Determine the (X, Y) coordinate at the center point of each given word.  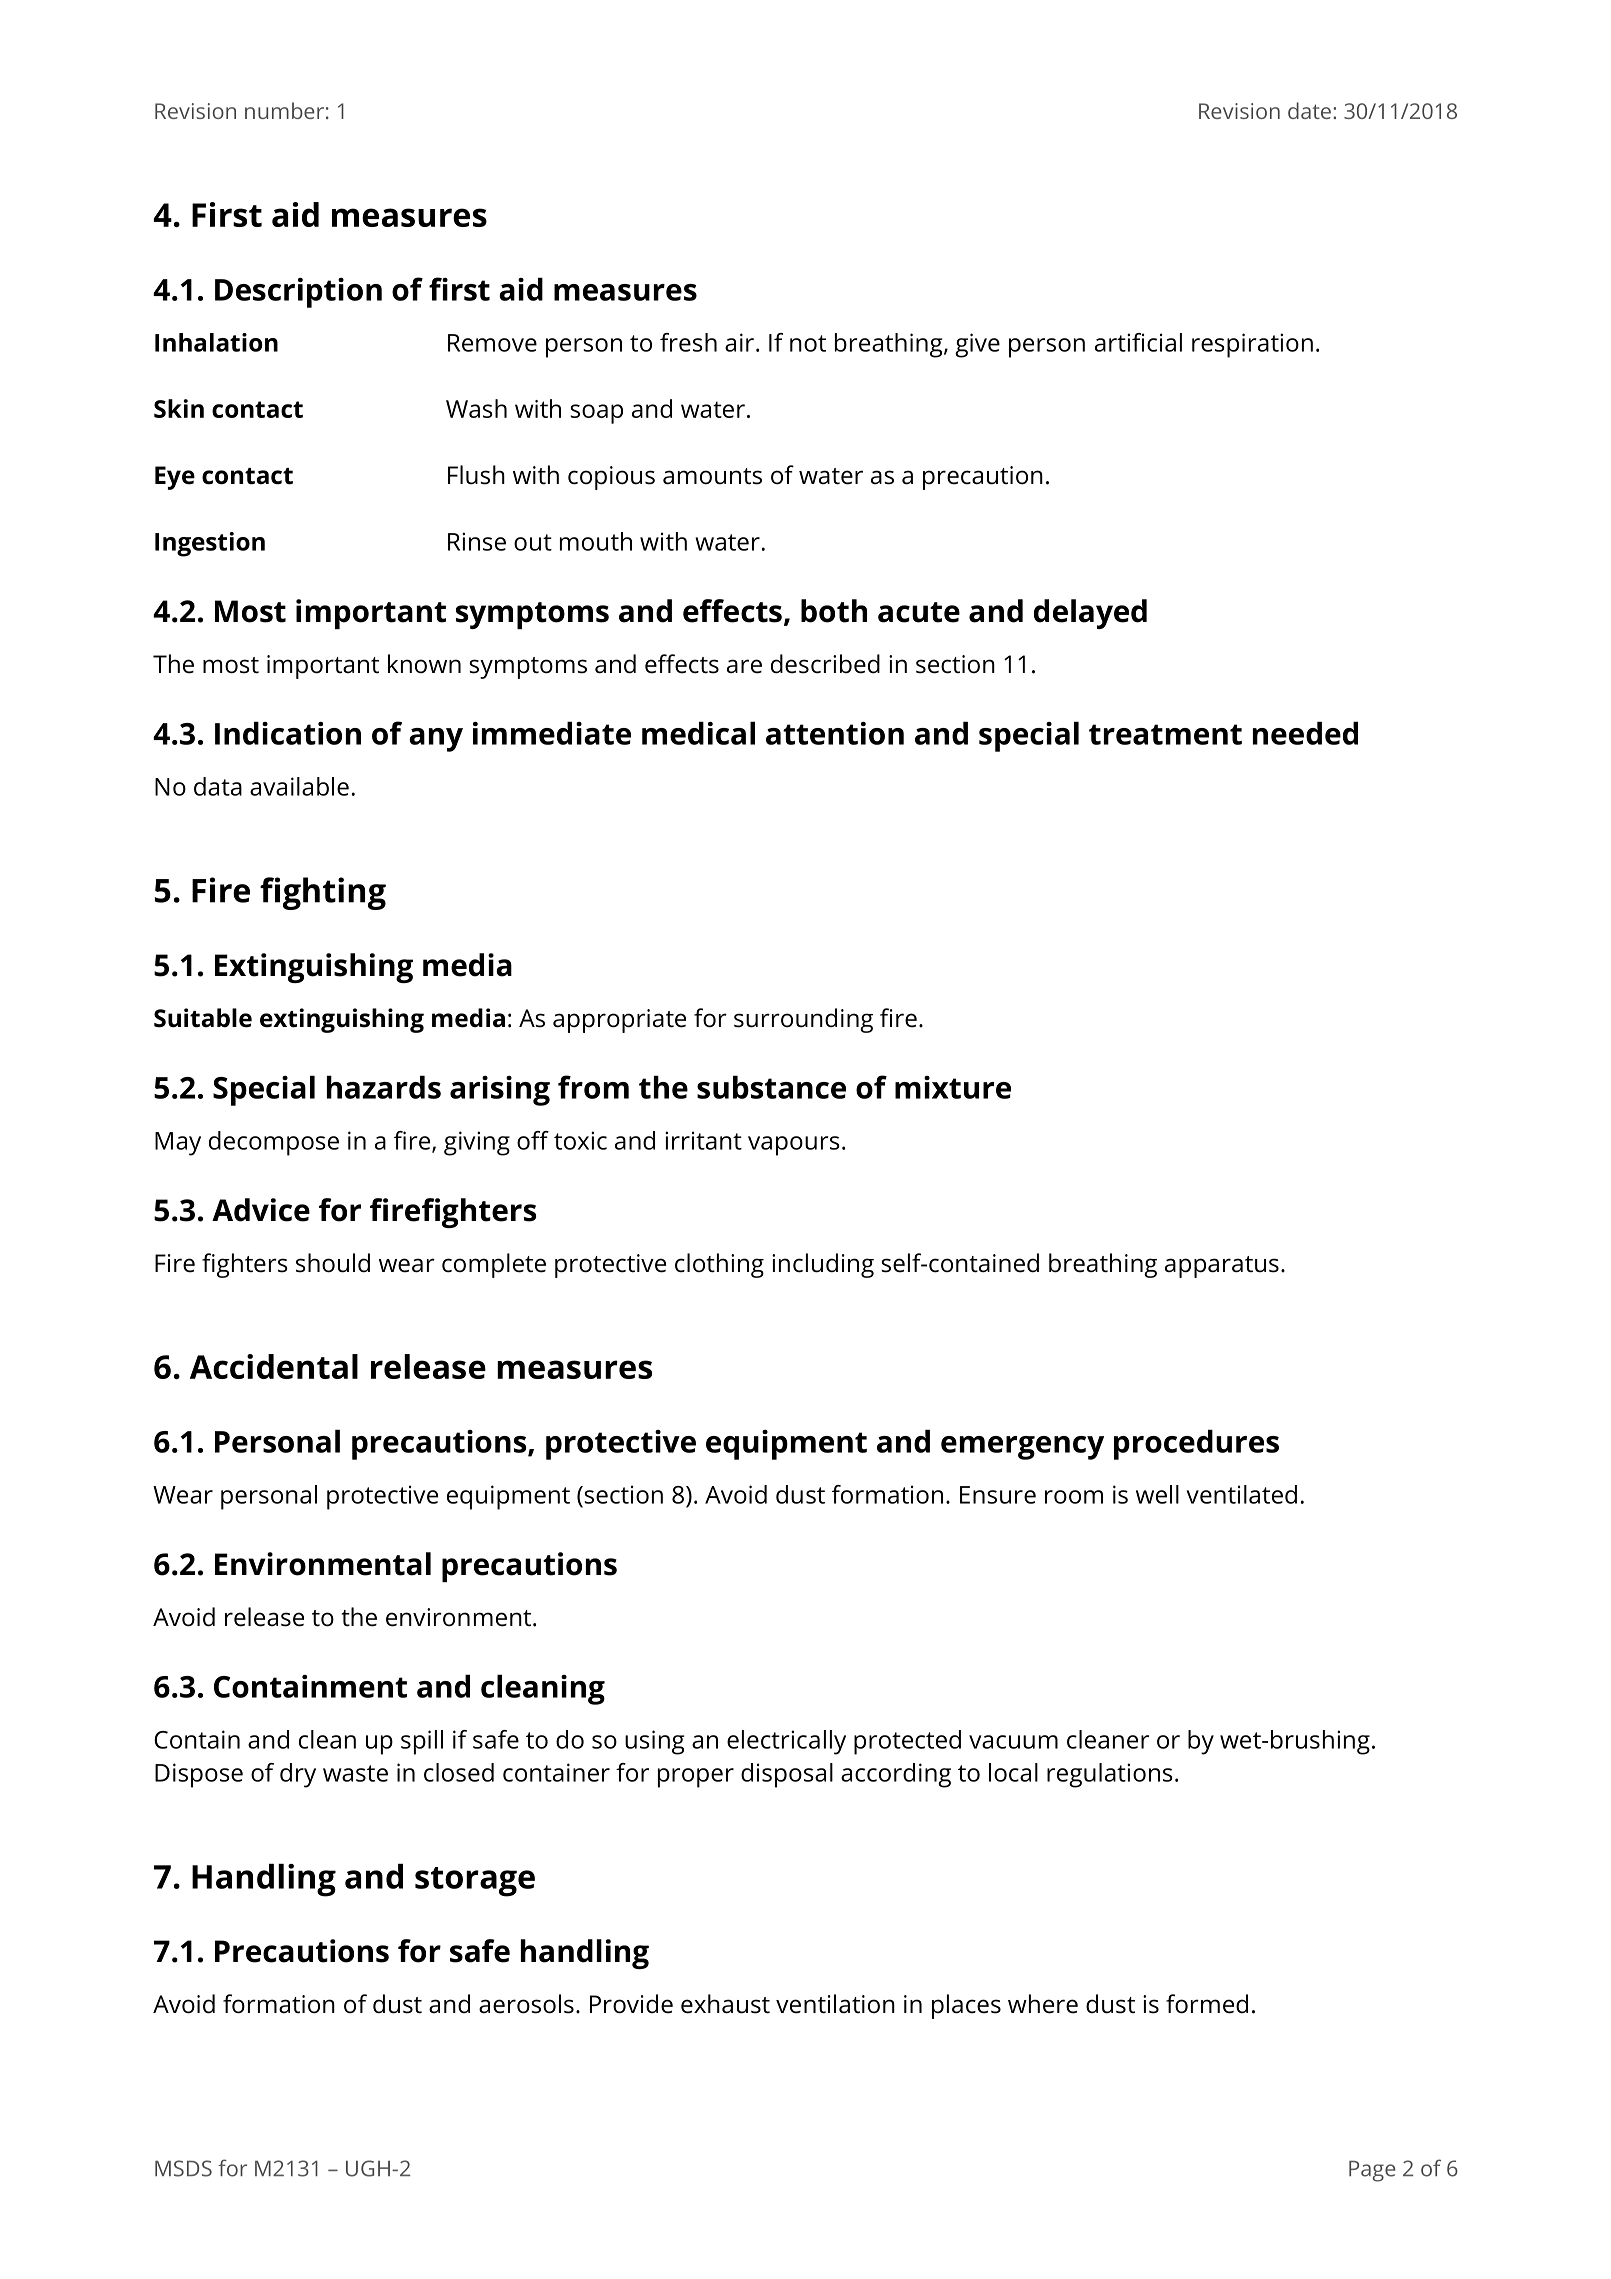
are (744, 666)
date (1309, 110)
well (1157, 1494)
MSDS (183, 2168)
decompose (274, 1143)
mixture (953, 1087)
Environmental (323, 1564)
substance (771, 1087)
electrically (786, 1742)
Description (298, 293)
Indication (288, 733)
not (808, 343)
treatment (1165, 734)
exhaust (725, 2004)
